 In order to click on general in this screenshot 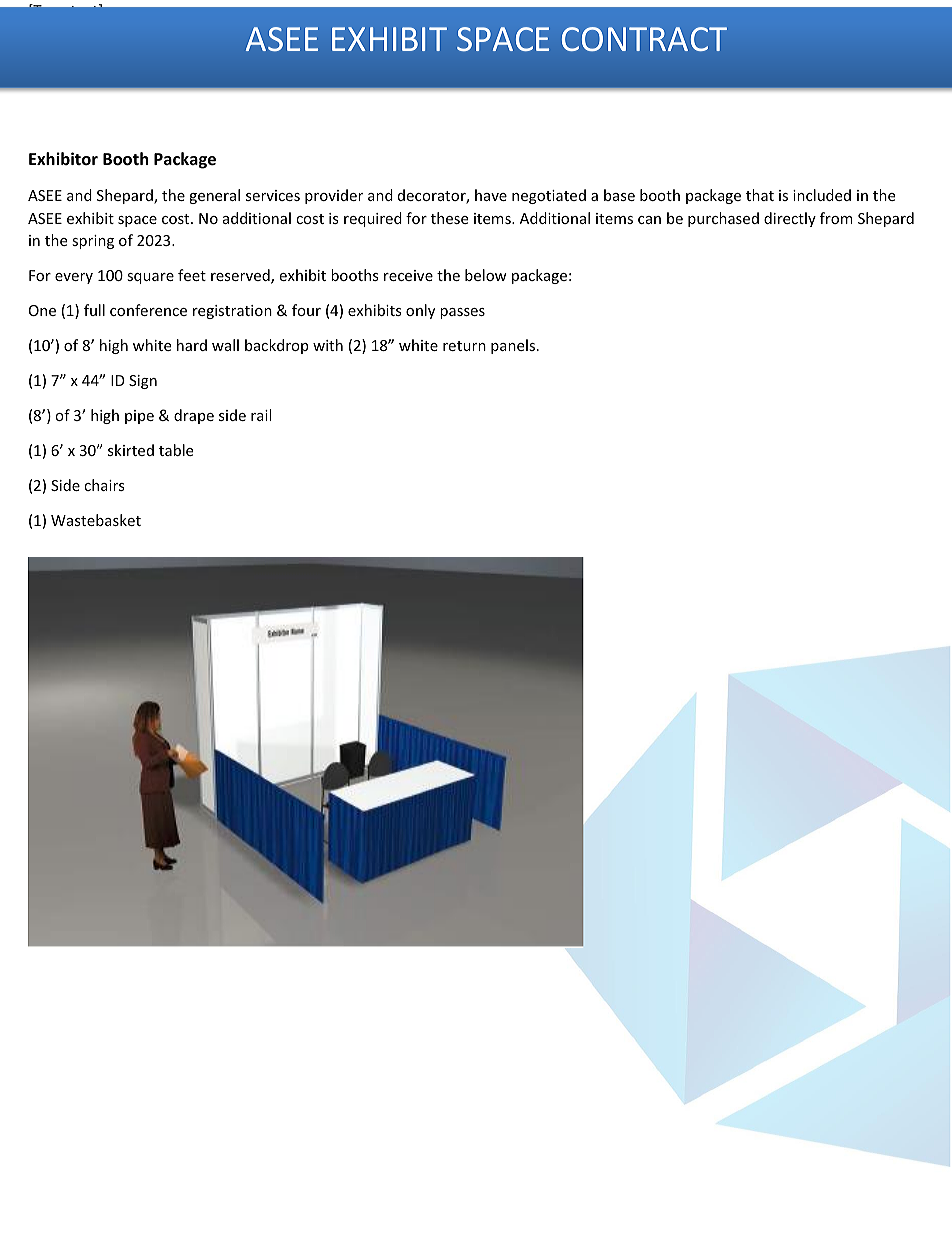, I will do `click(214, 196)`.
